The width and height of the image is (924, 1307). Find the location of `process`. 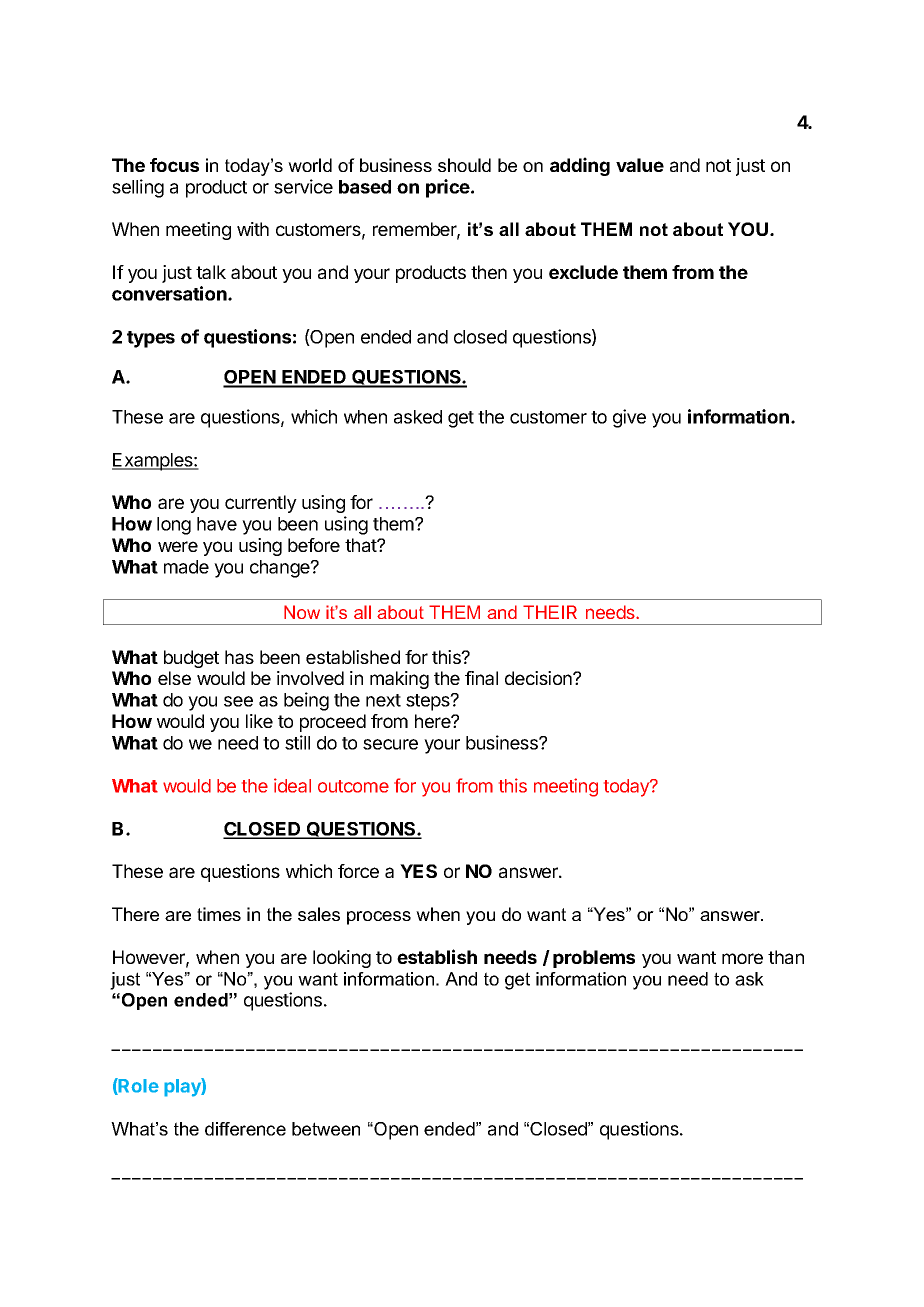

process is located at coordinates (379, 918).
